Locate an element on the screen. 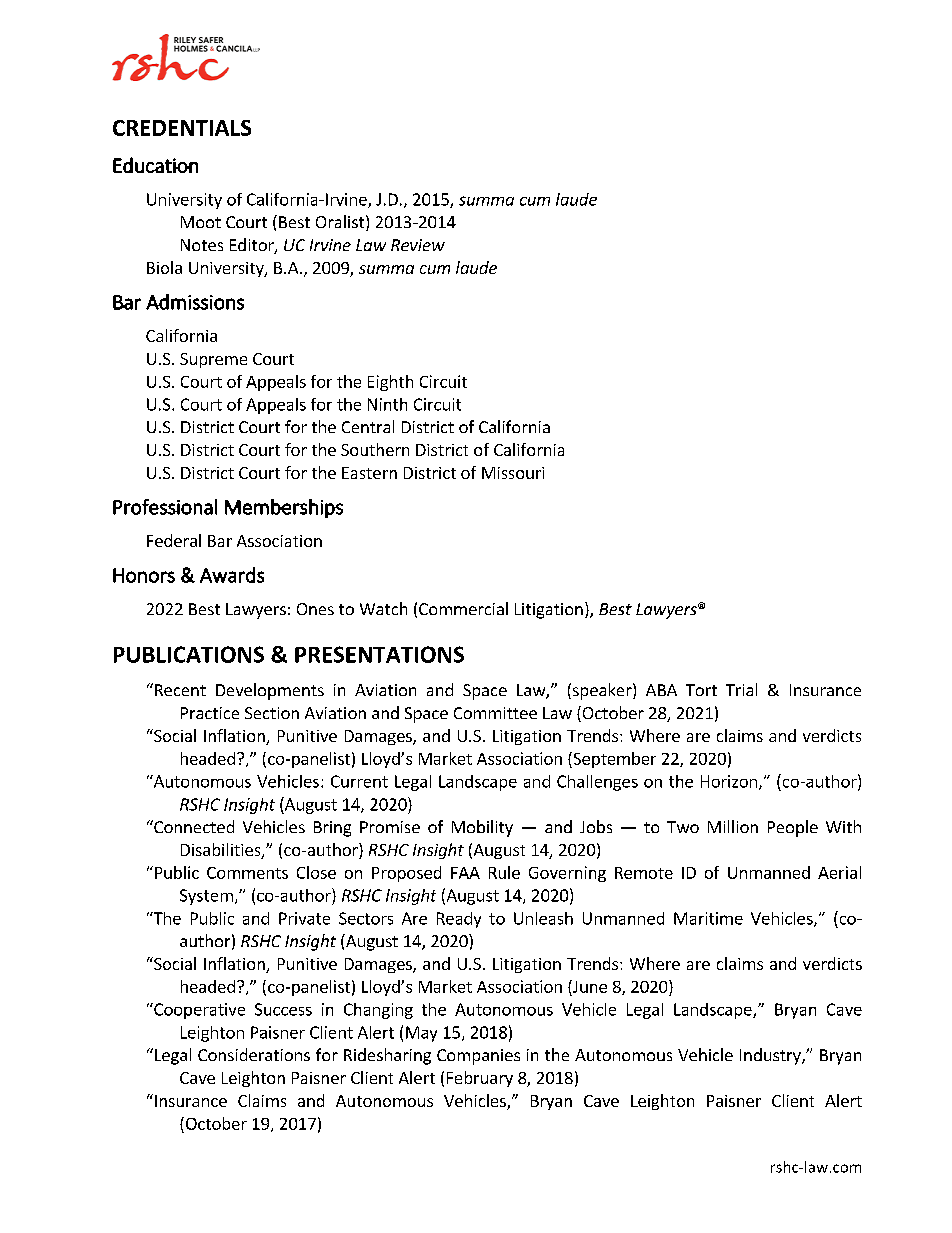 This screenshot has height=1233, width=952. Considerations is located at coordinates (254, 1054).
